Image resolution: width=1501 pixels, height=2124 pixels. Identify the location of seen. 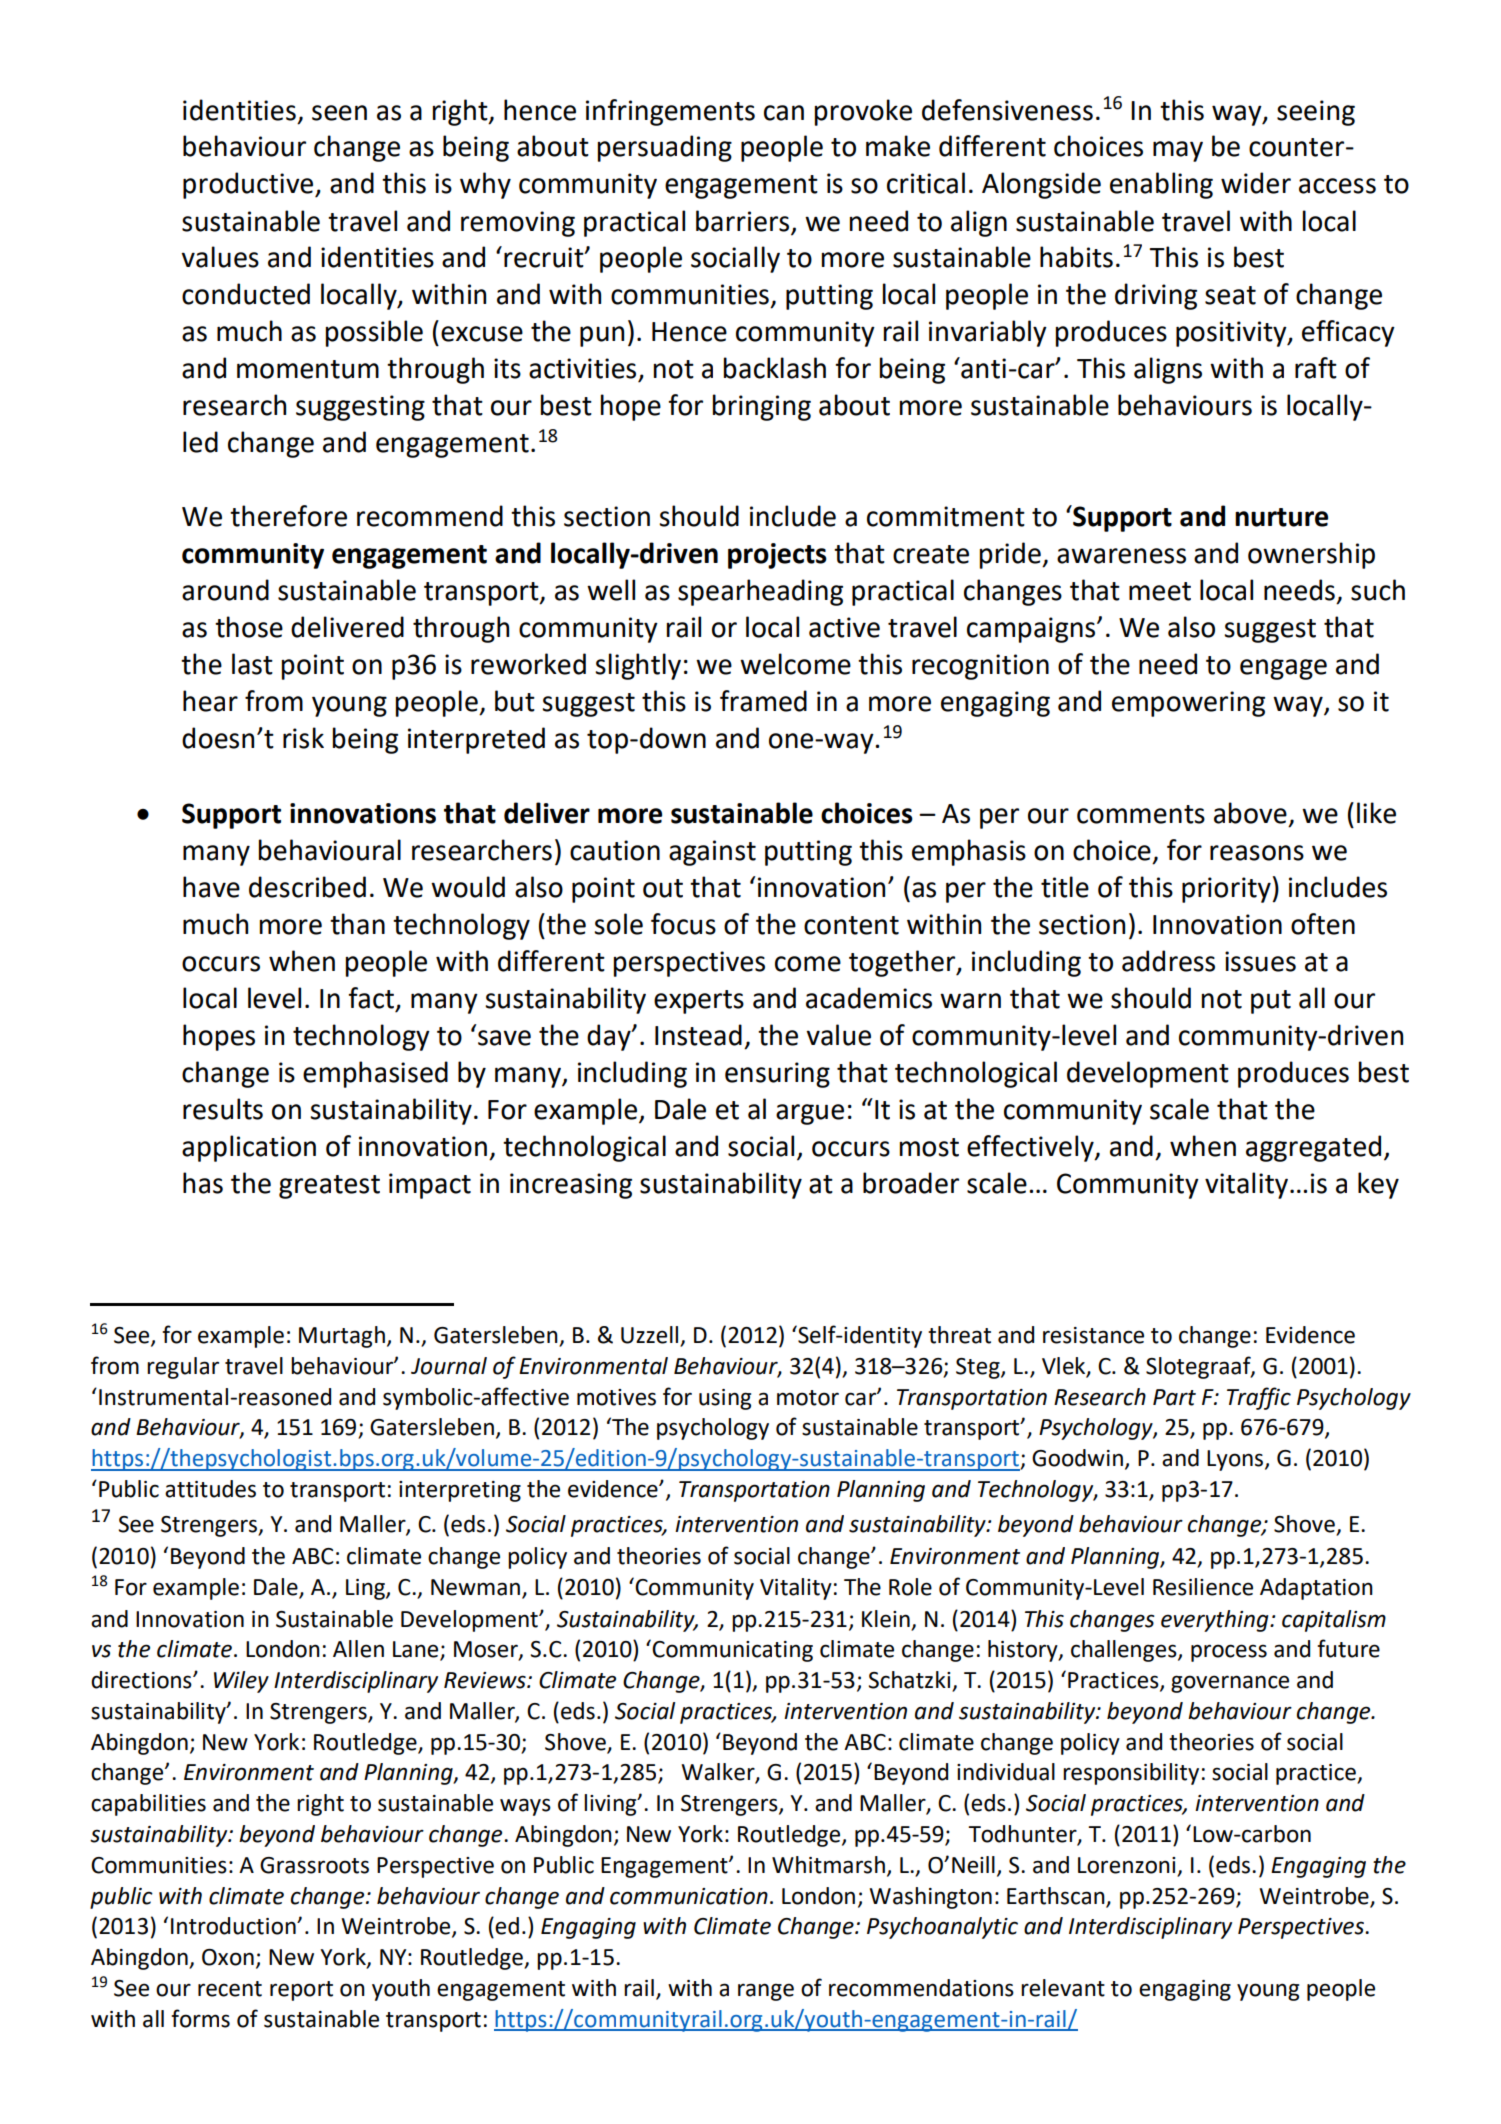
(339, 113).
